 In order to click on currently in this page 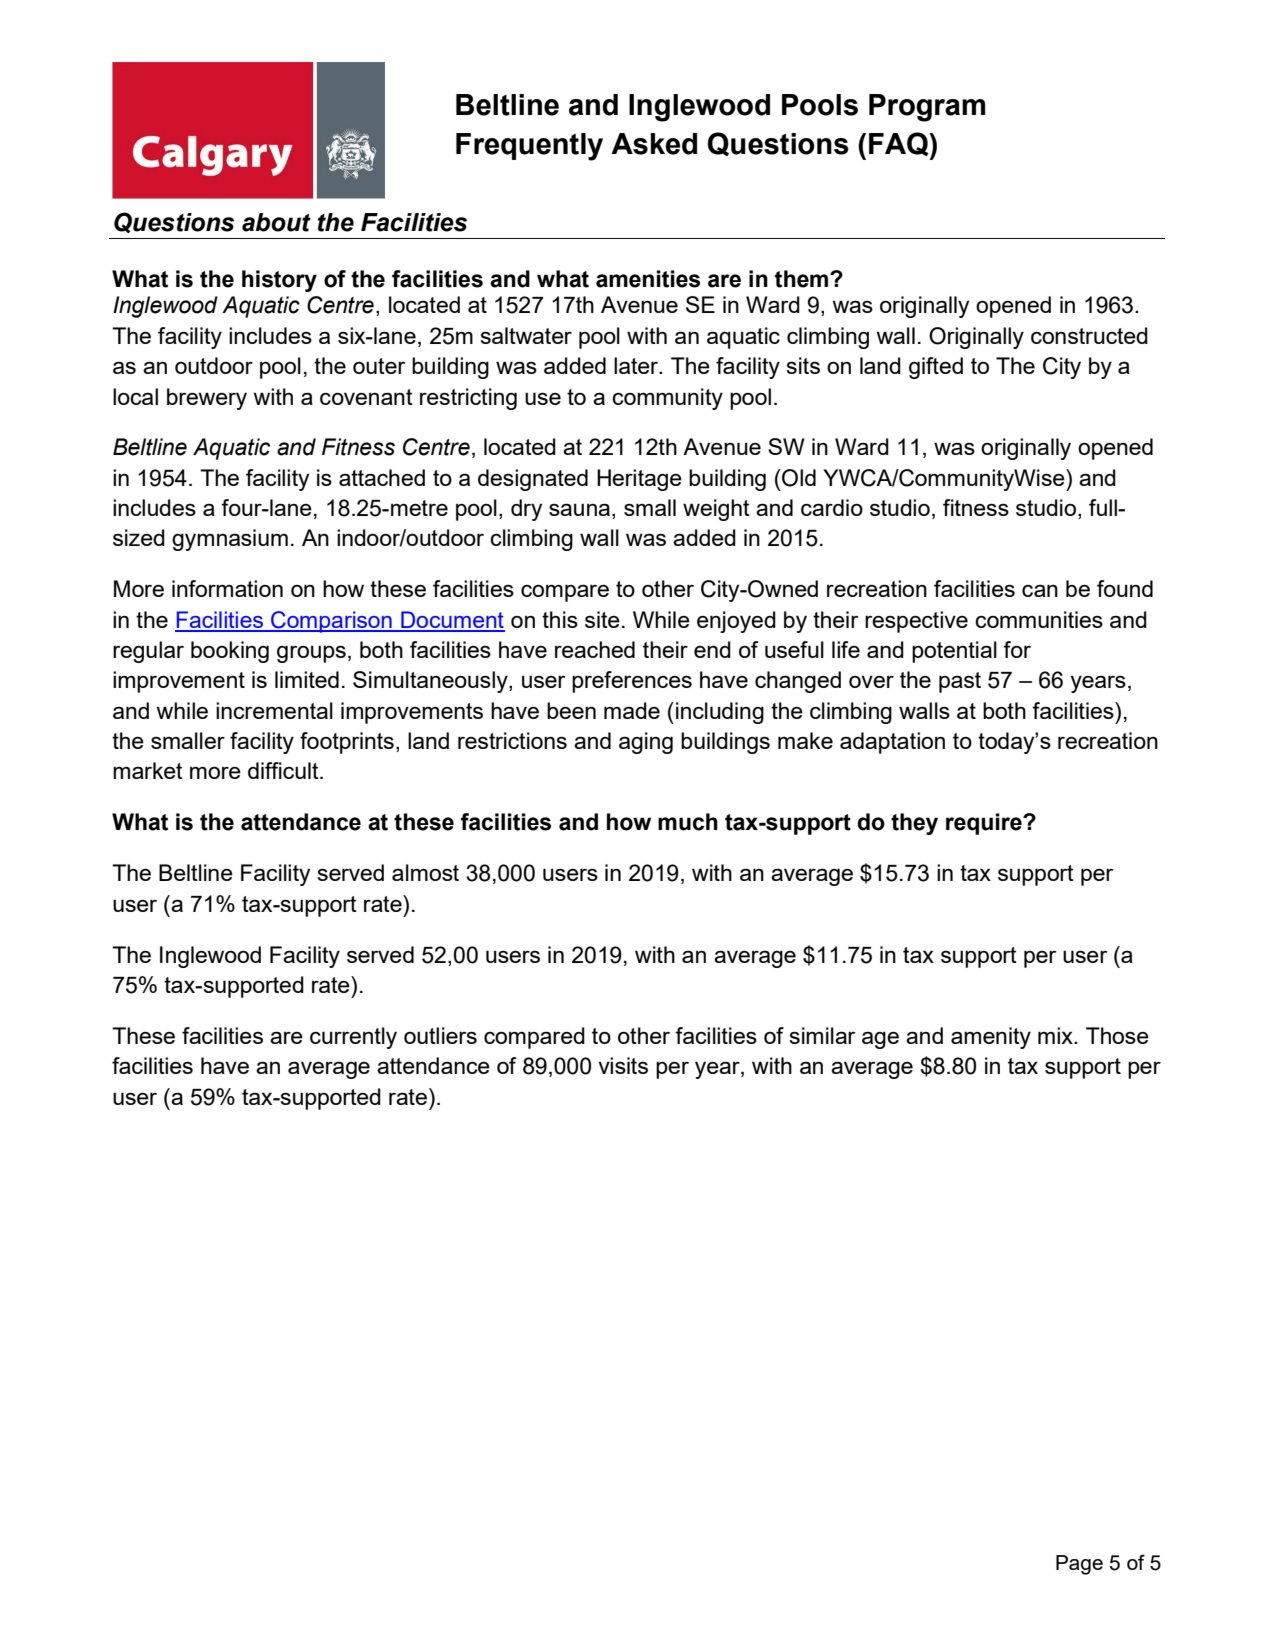, I will do `click(353, 1038)`.
